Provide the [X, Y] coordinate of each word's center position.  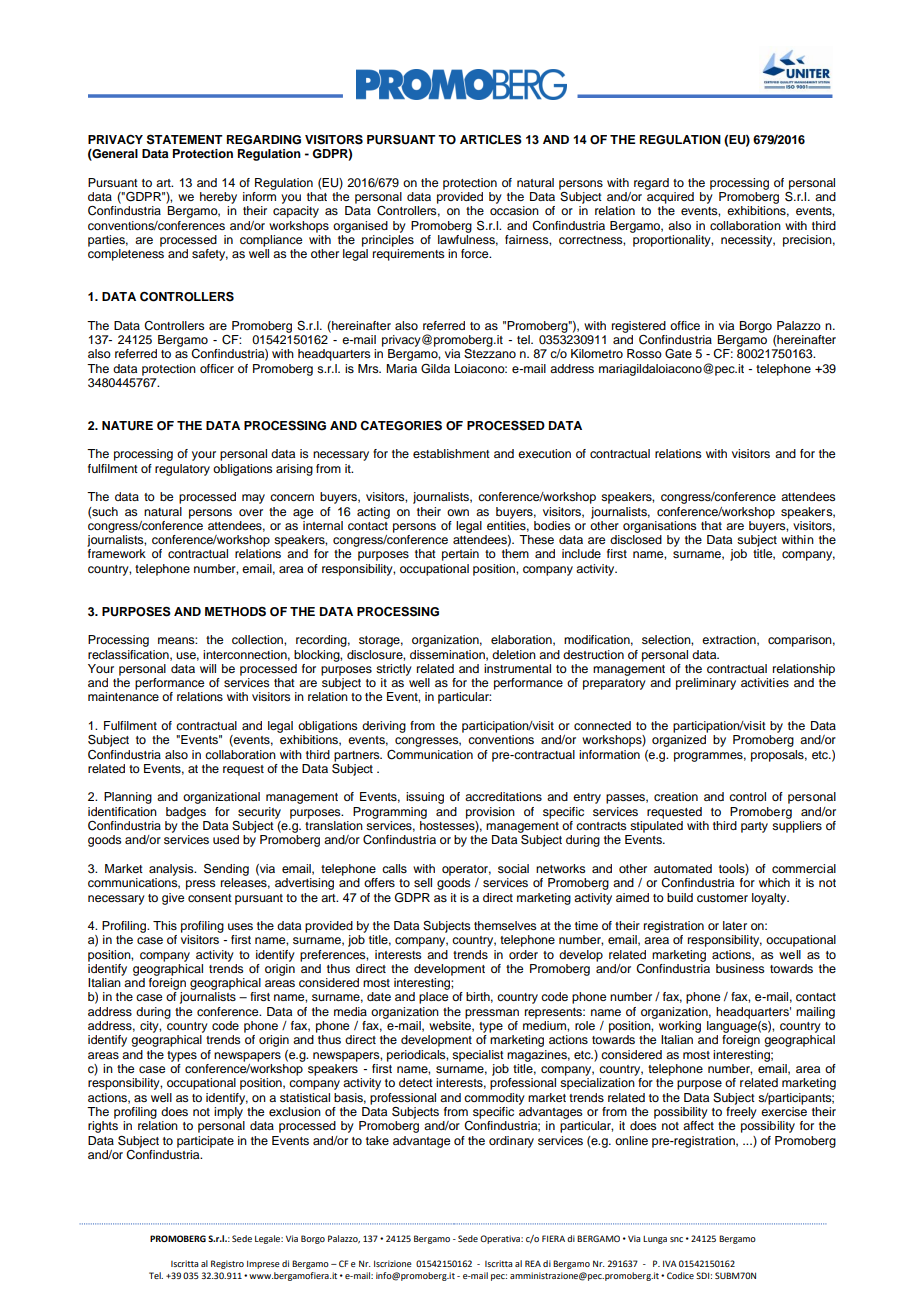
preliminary [706, 684]
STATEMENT [185, 139]
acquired [670, 198]
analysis [172, 870]
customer [722, 898]
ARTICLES [491, 139]
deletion [514, 654]
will [208, 668]
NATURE [127, 426]
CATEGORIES [401, 426]
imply [228, 1113]
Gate [678, 354]
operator [466, 870]
